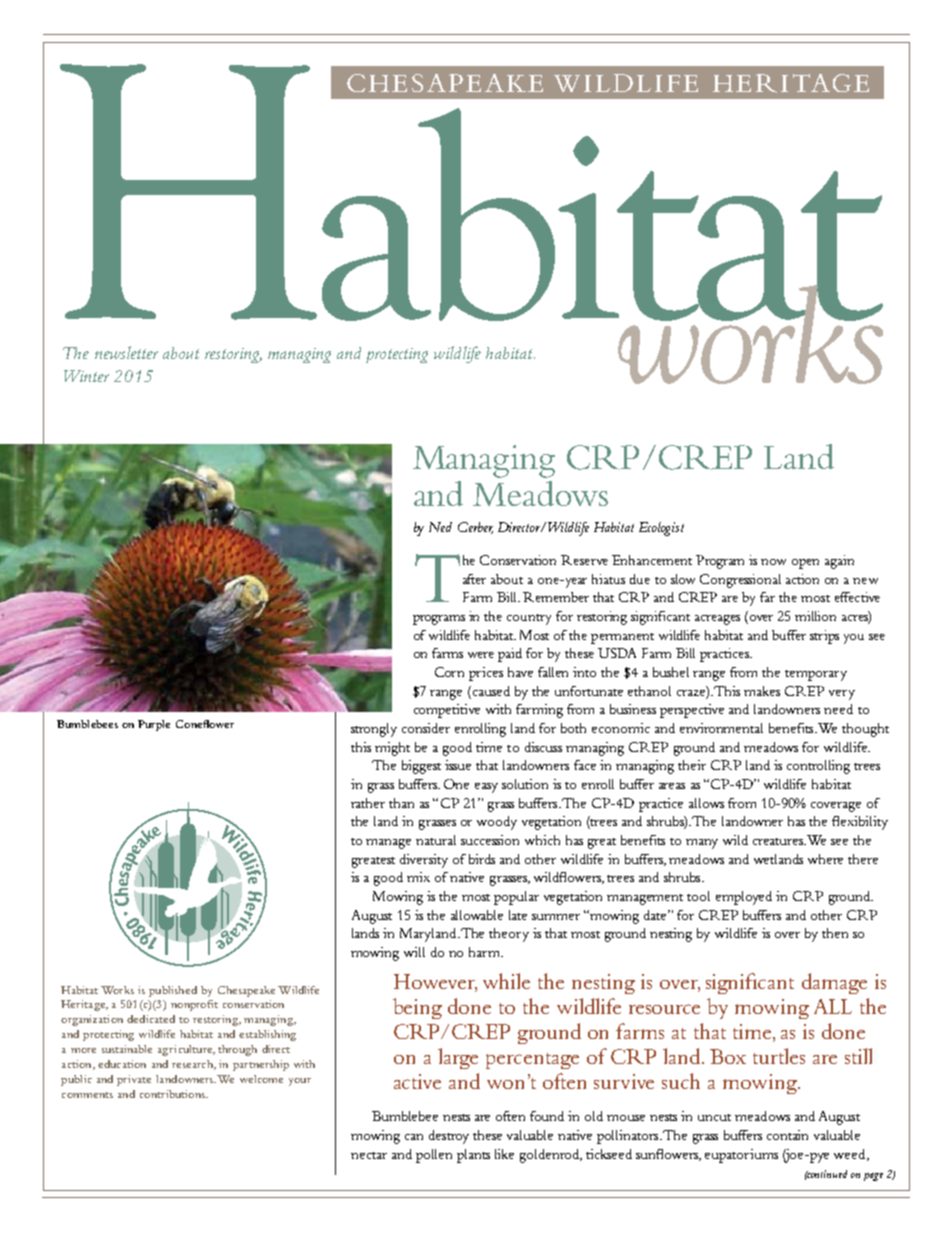 This screenshot has height=1233, width=952. I want to click on damage, so click(834, 983).
